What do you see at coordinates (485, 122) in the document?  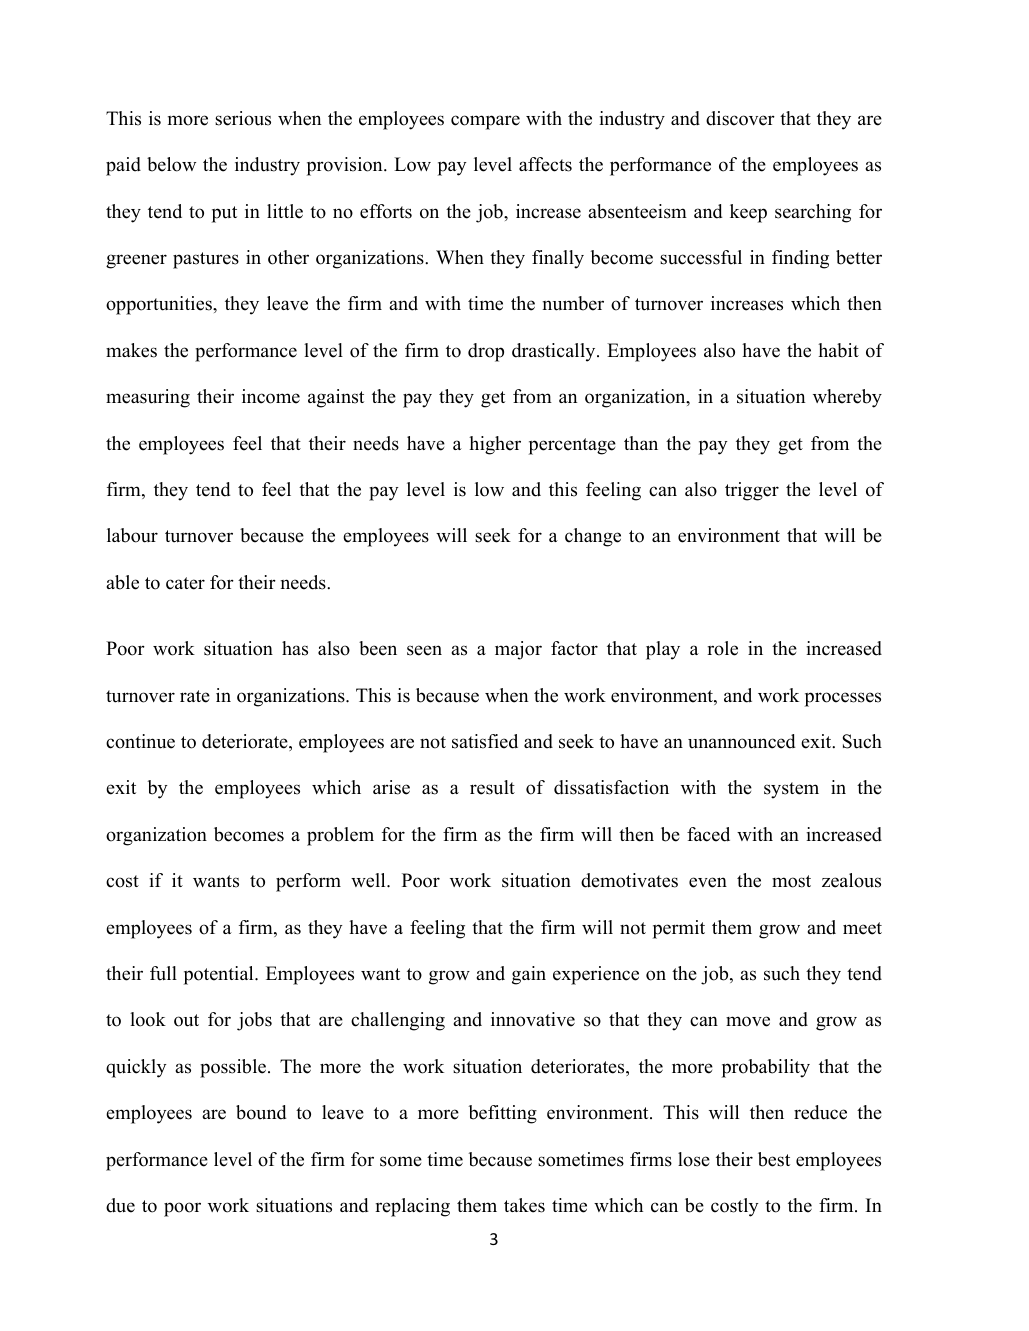 I see `compare` at bounding box center [485, 122].
